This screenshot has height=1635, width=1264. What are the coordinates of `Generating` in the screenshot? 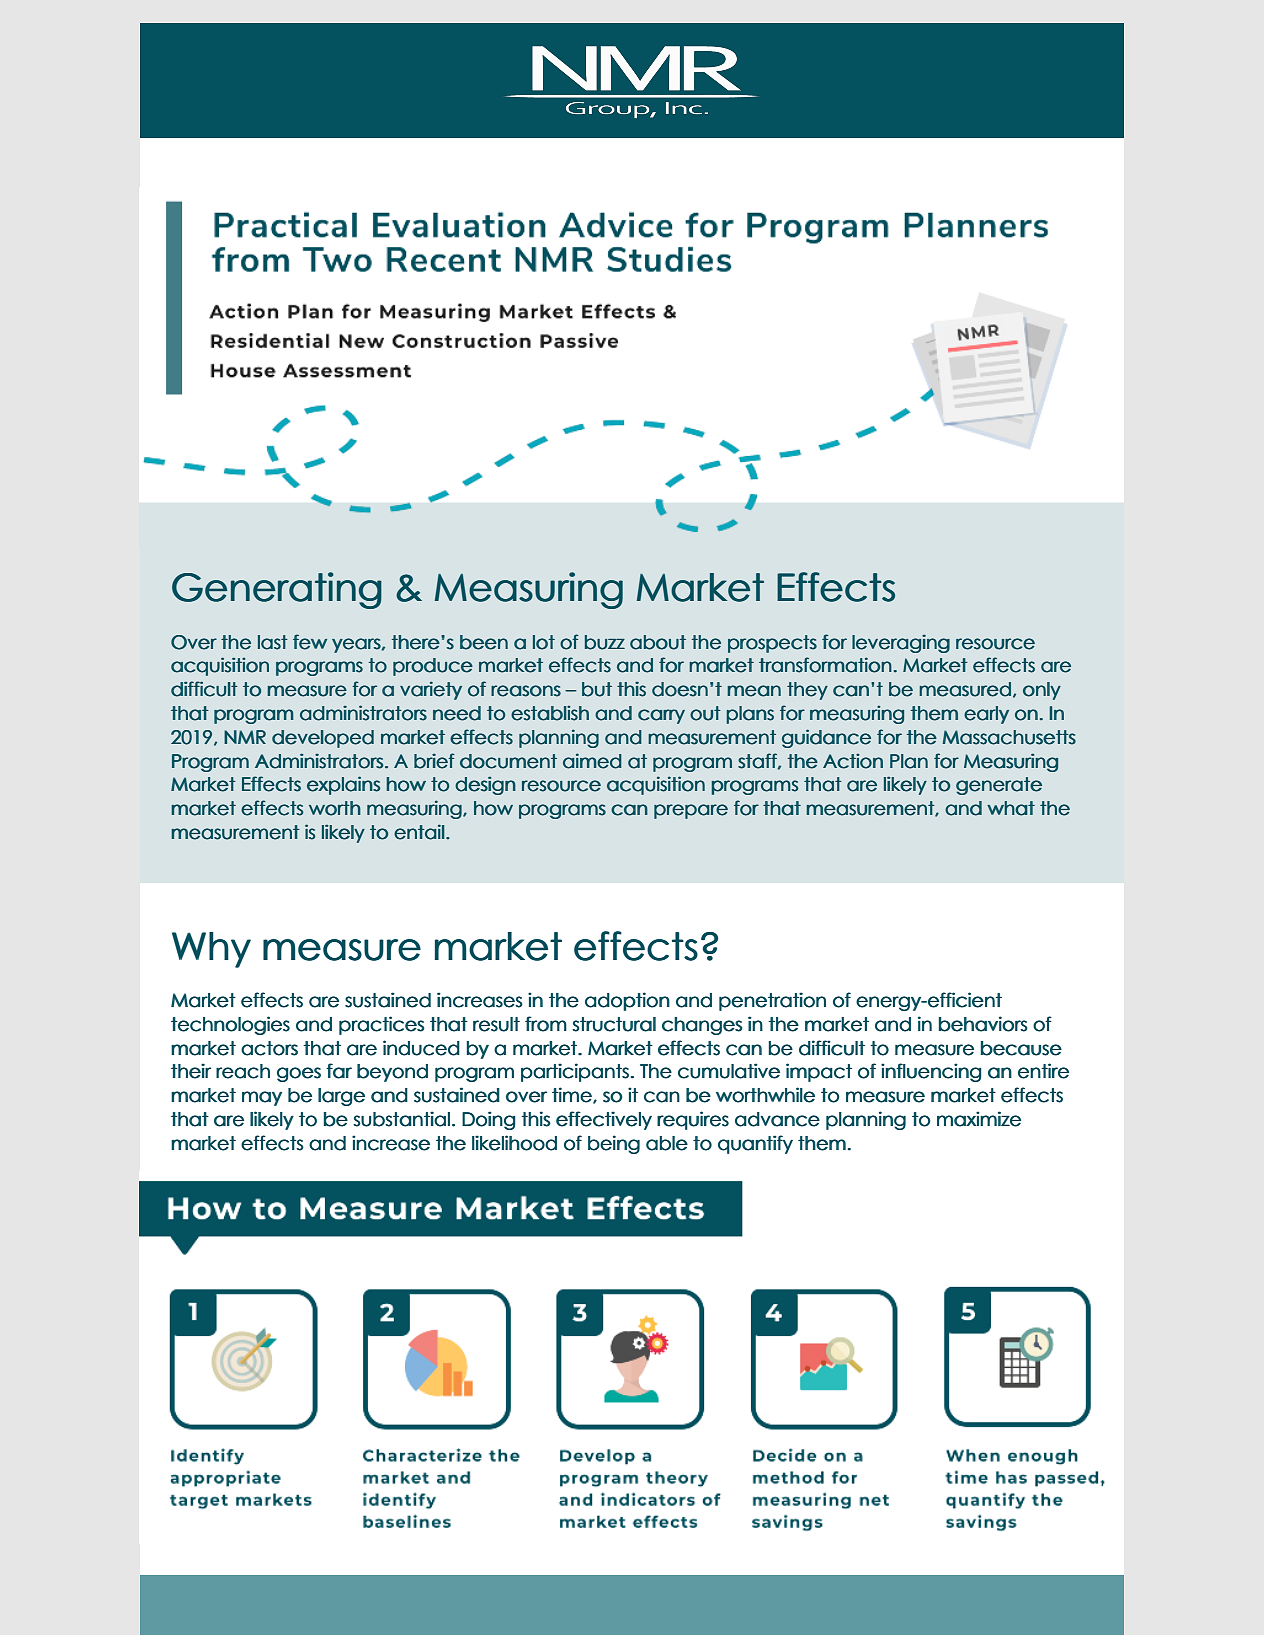 It's located at (277, 590).
